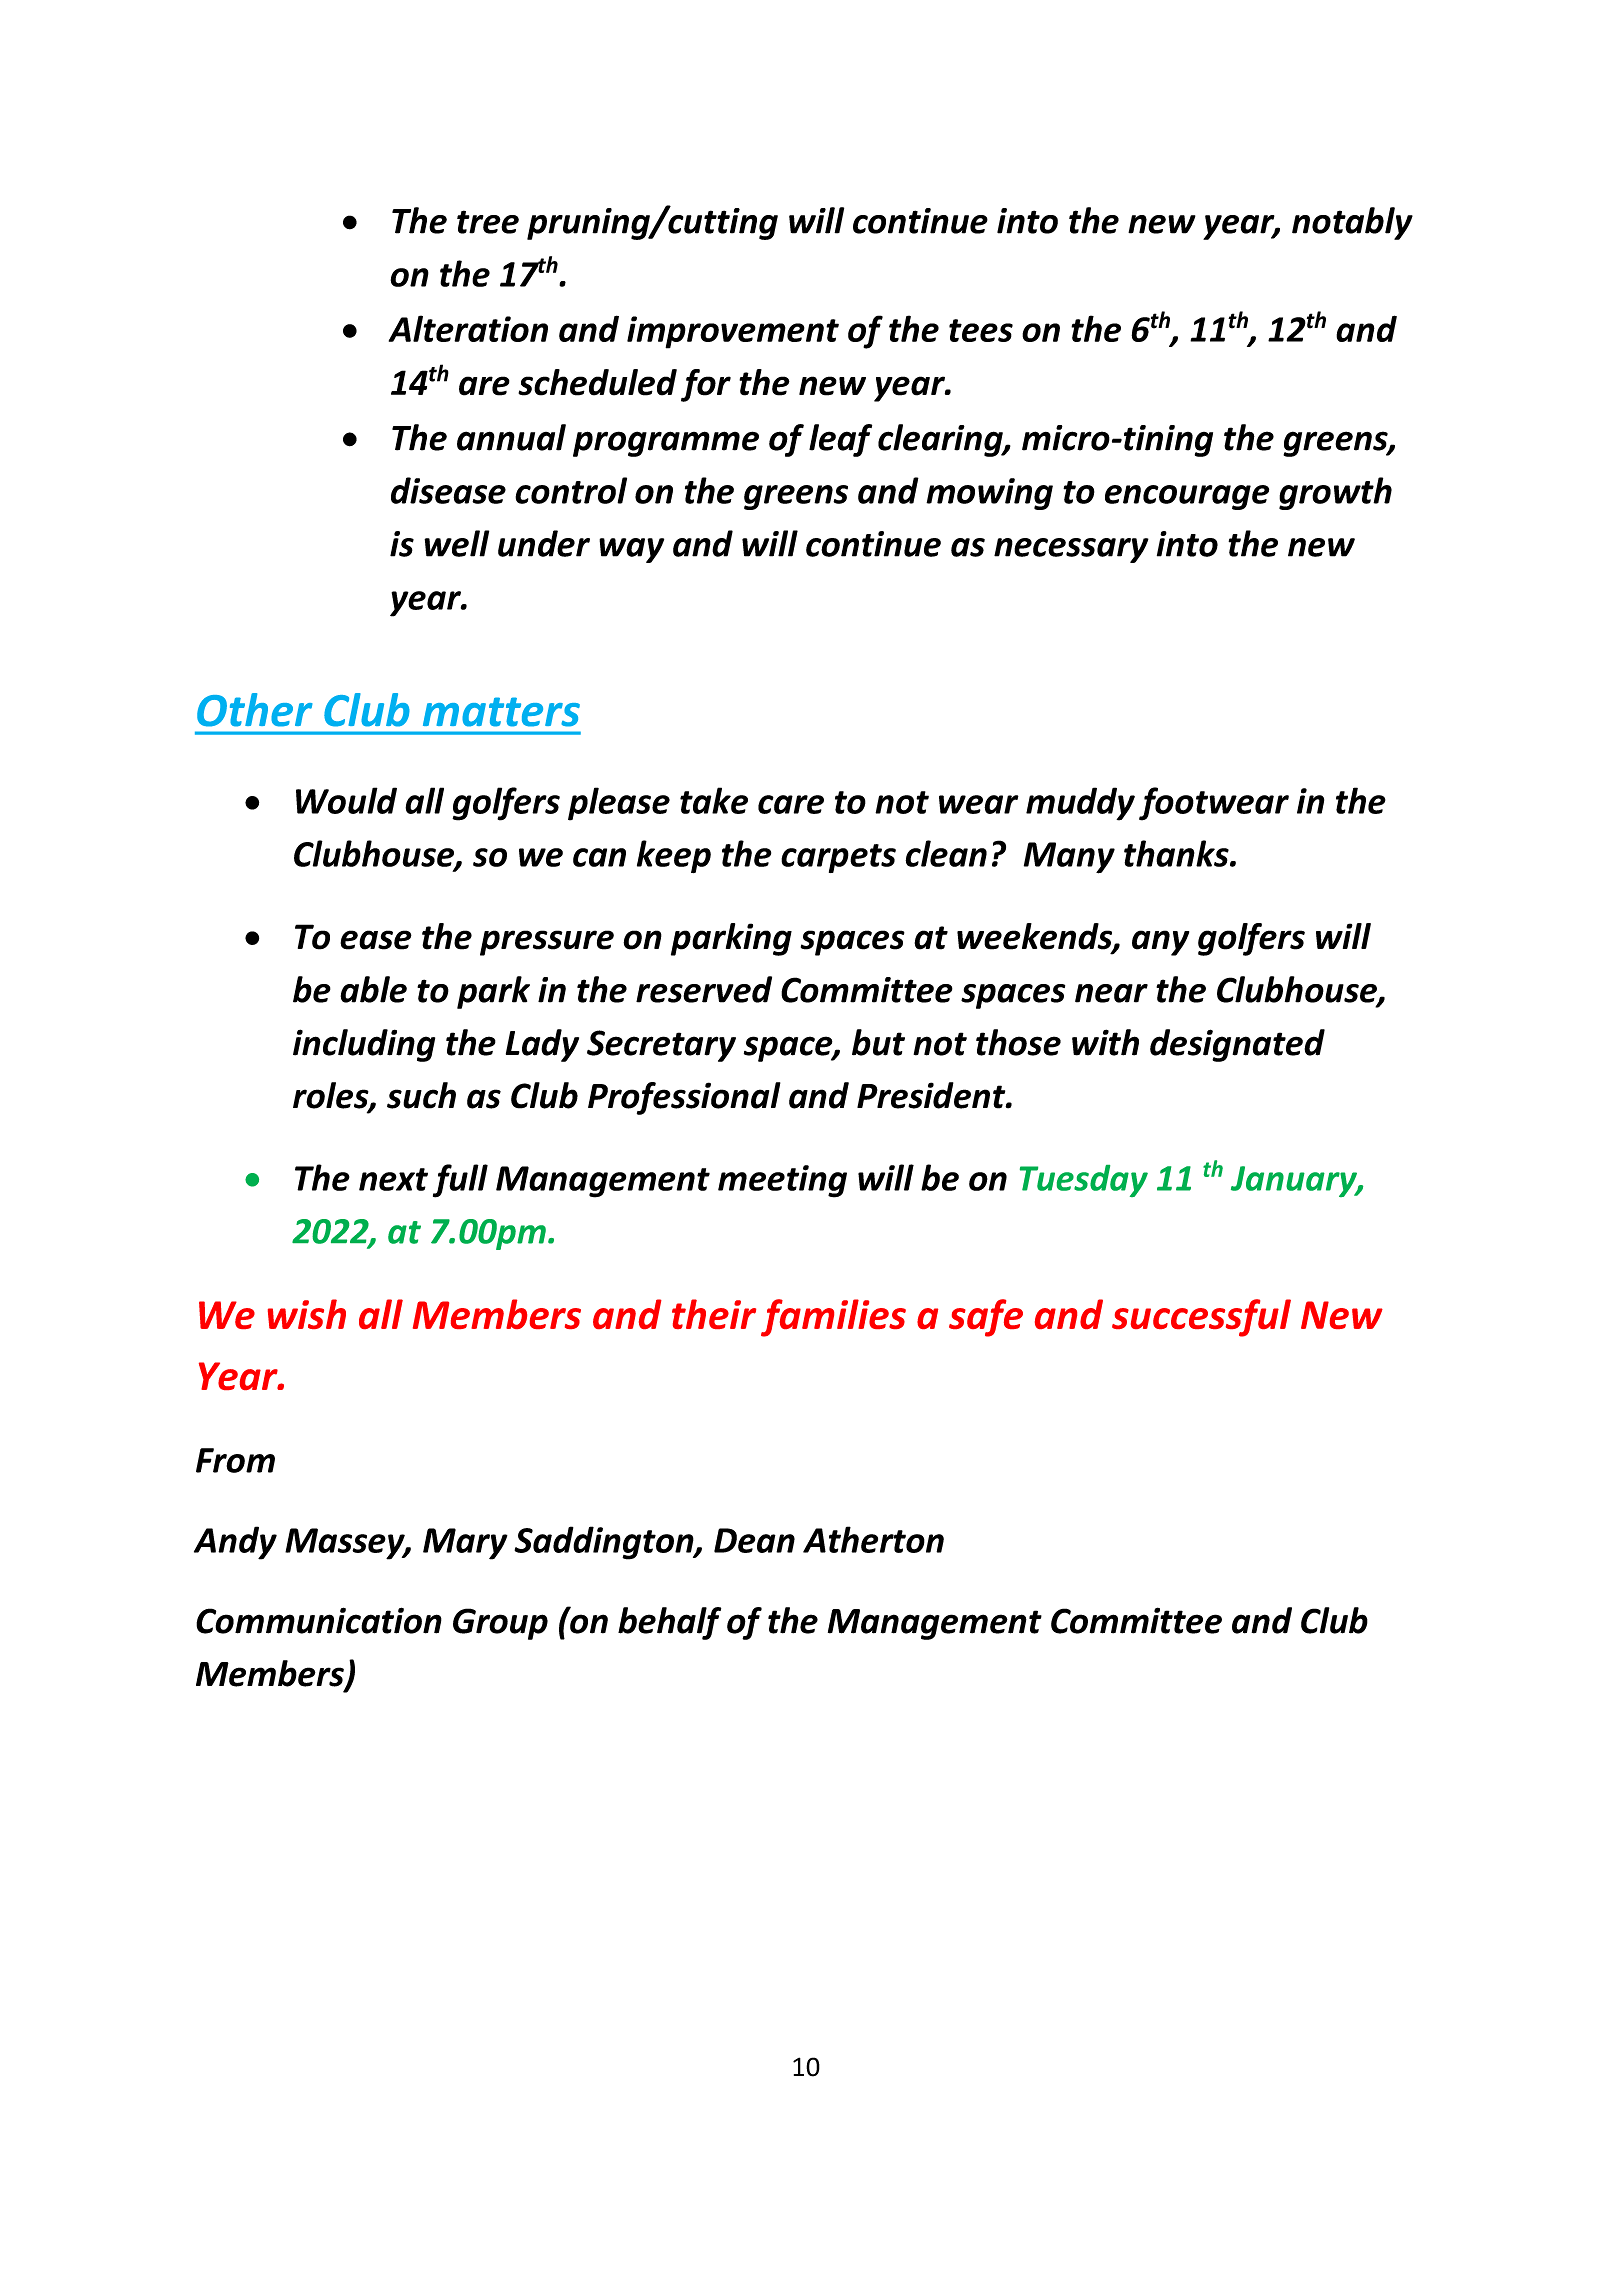 The height and width of the screenshot is (2278, 1611). What do you see at coordinates (733, 332) in the screenshot?
I see `improvement` at bounding box center [733, 332].
